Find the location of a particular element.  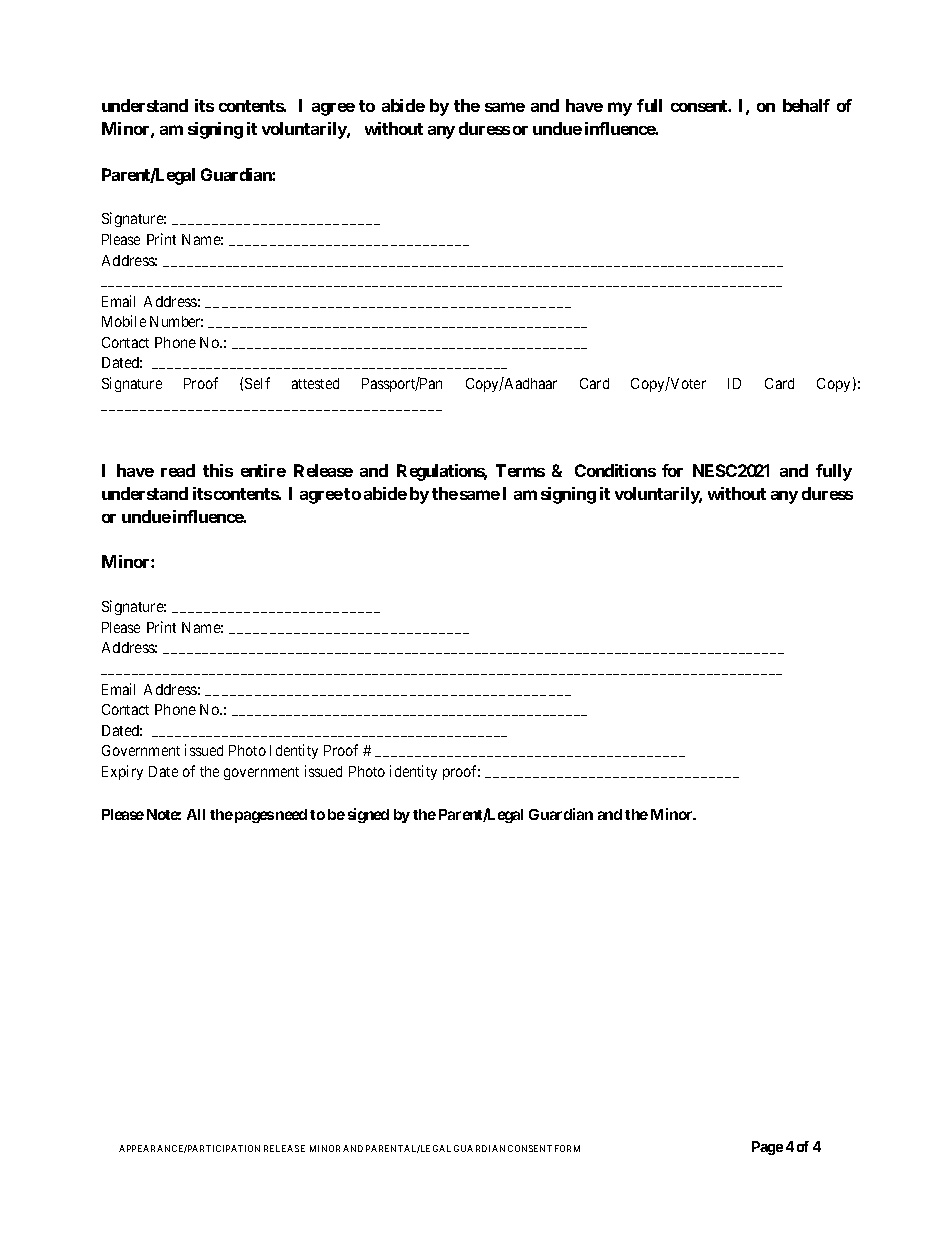

Terms is located at coordinates (520, 470).
